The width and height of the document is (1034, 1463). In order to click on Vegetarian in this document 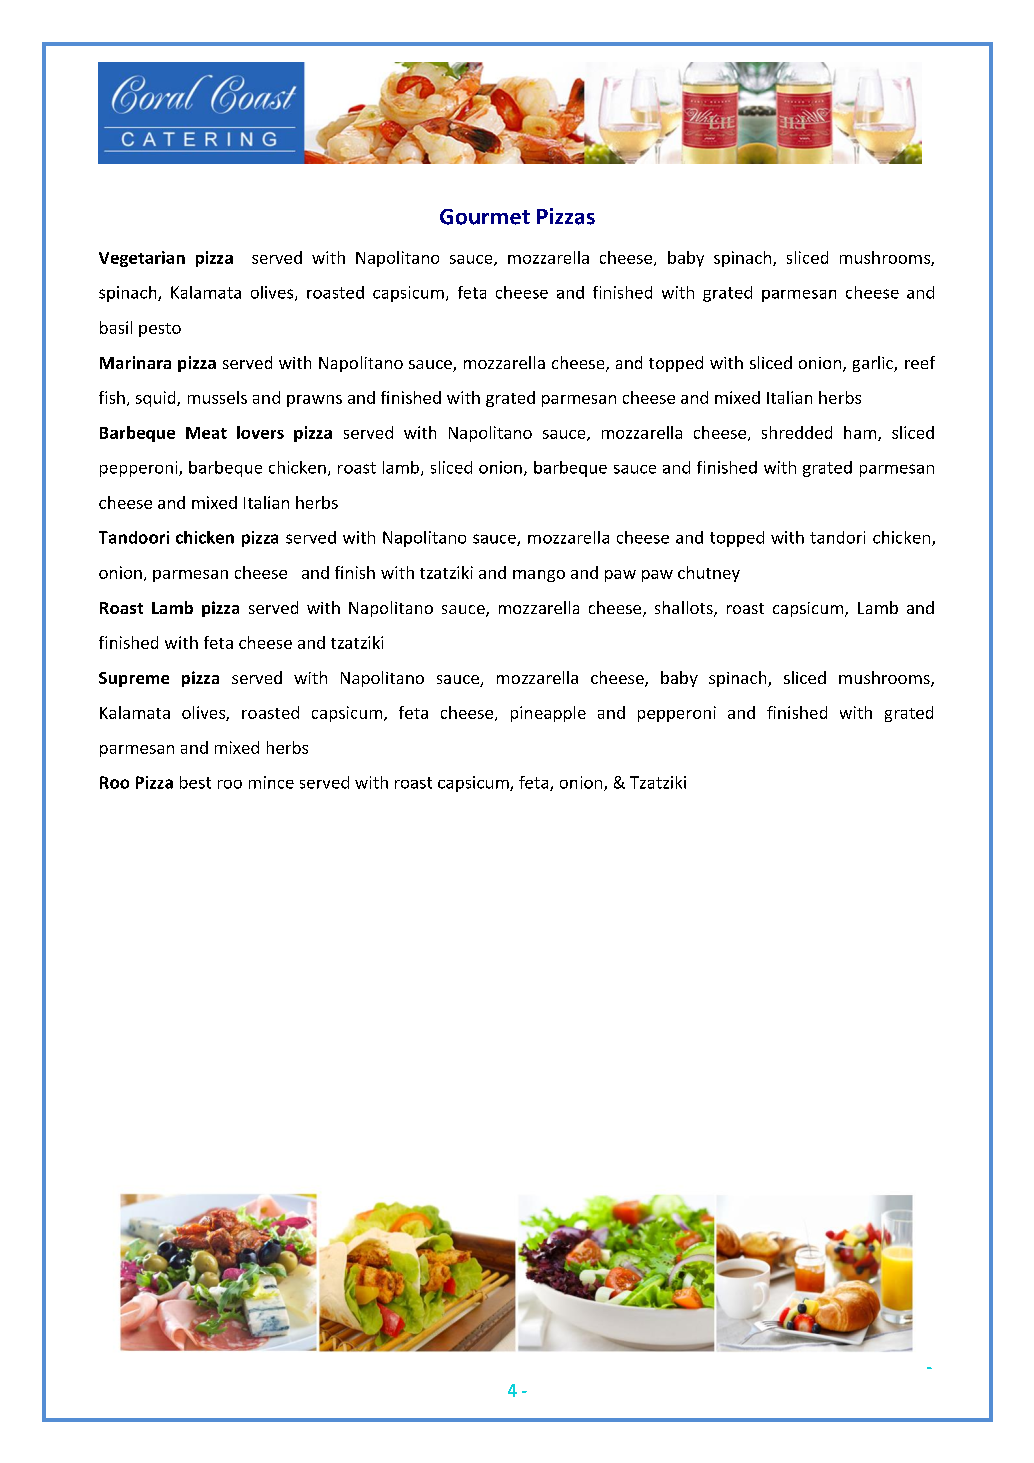, I will do `click(142, 259)`.
